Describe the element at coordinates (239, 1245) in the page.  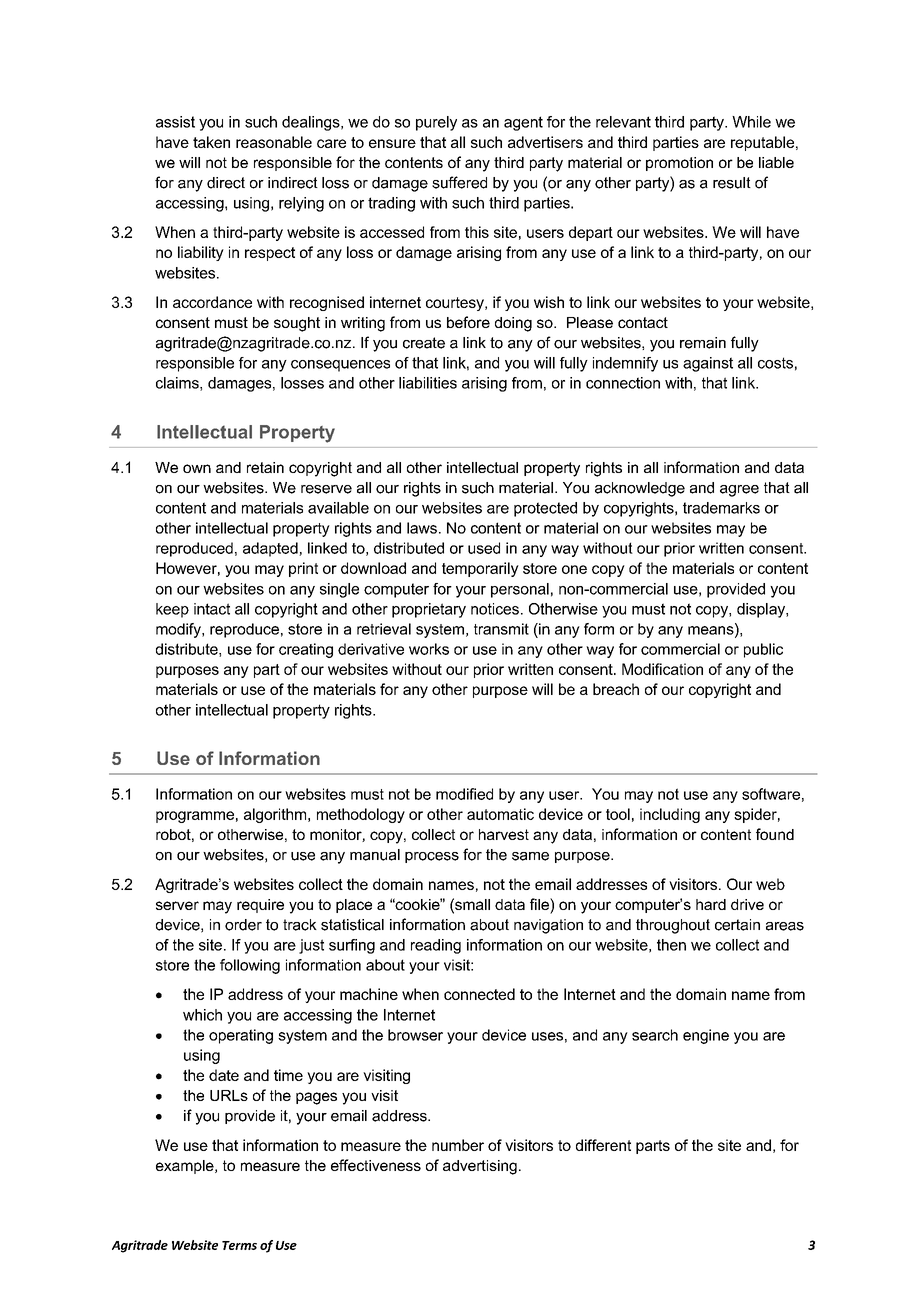
I see `Terms` at that location.
